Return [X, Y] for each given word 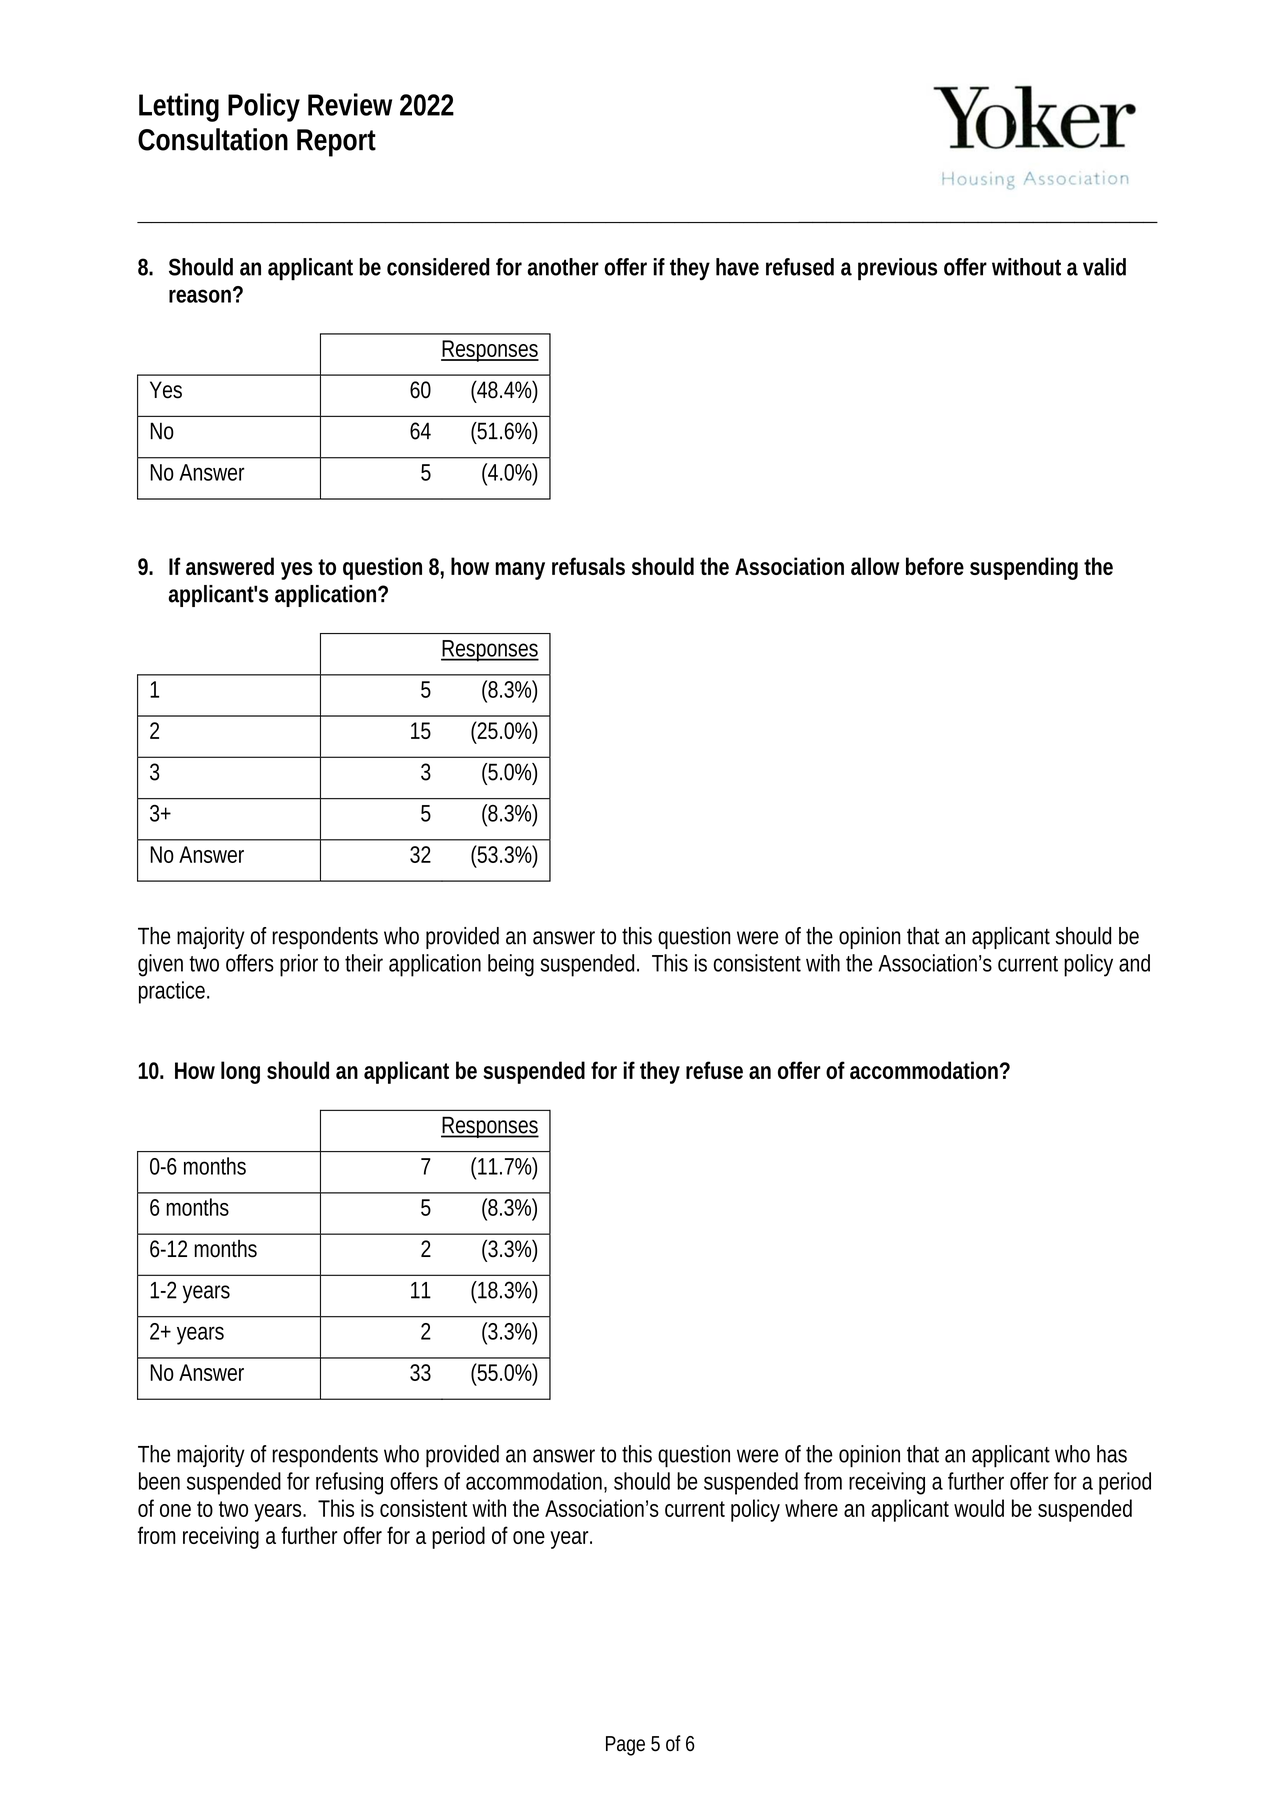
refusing [349, 1483]
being [511, 965]
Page [625, 1746]
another [563, 267]
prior [299, 965]
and [1134, 963]
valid [1104, 267]
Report [336, 143]
